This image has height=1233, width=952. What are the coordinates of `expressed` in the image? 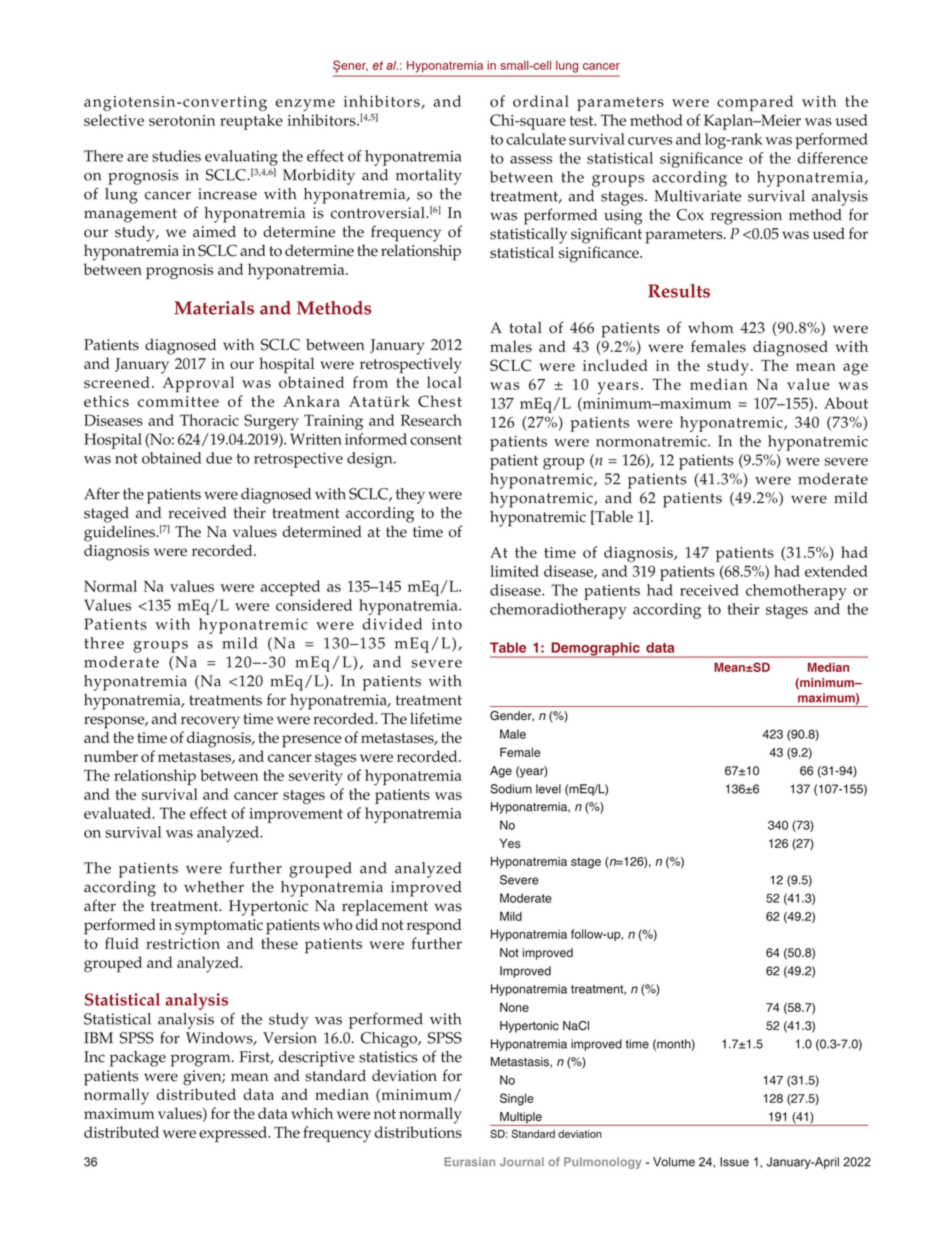 It's located at (234, 1134).
